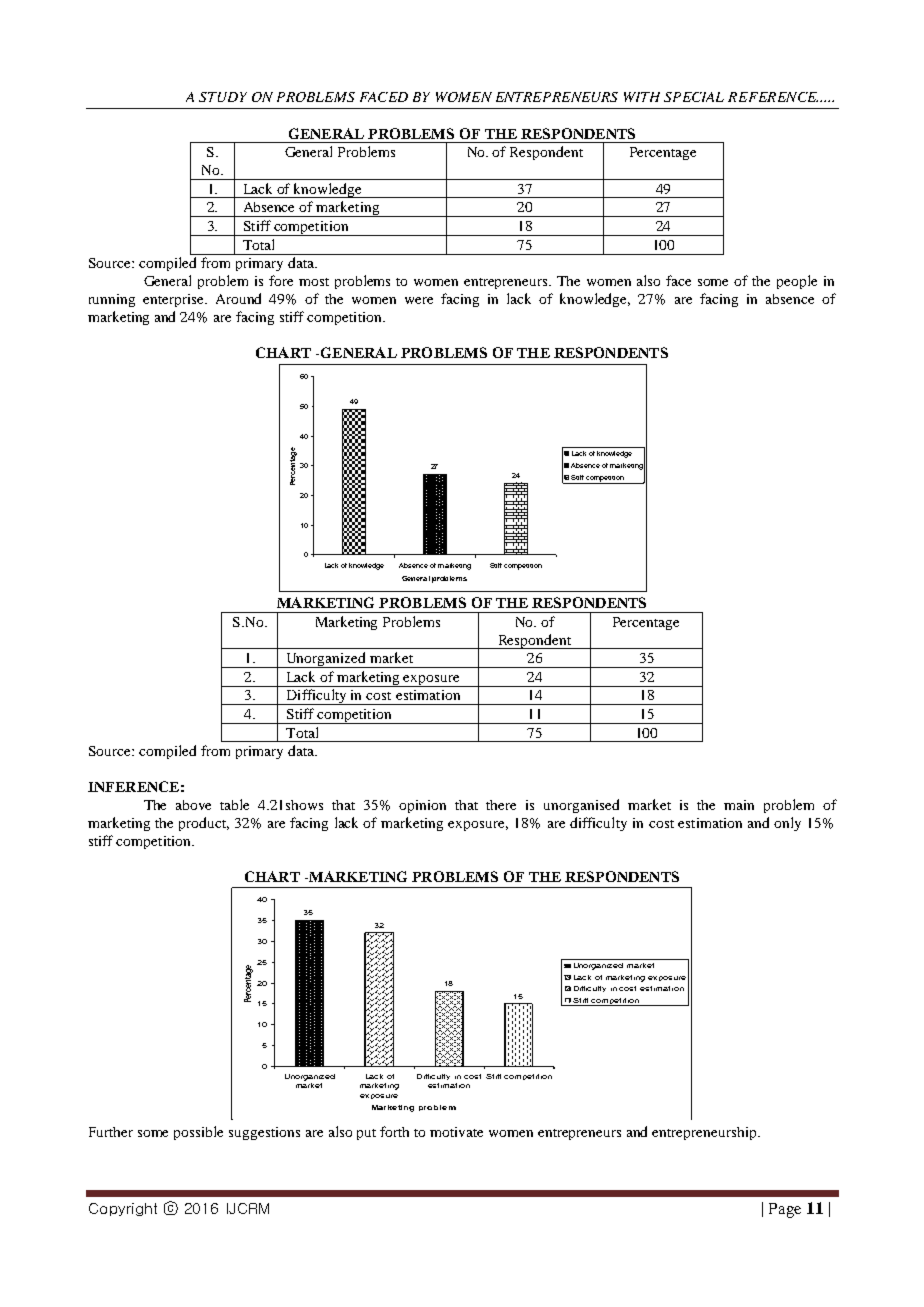 The image size is (924, 1307). I want to click on motivate, so click(456, 1132).
